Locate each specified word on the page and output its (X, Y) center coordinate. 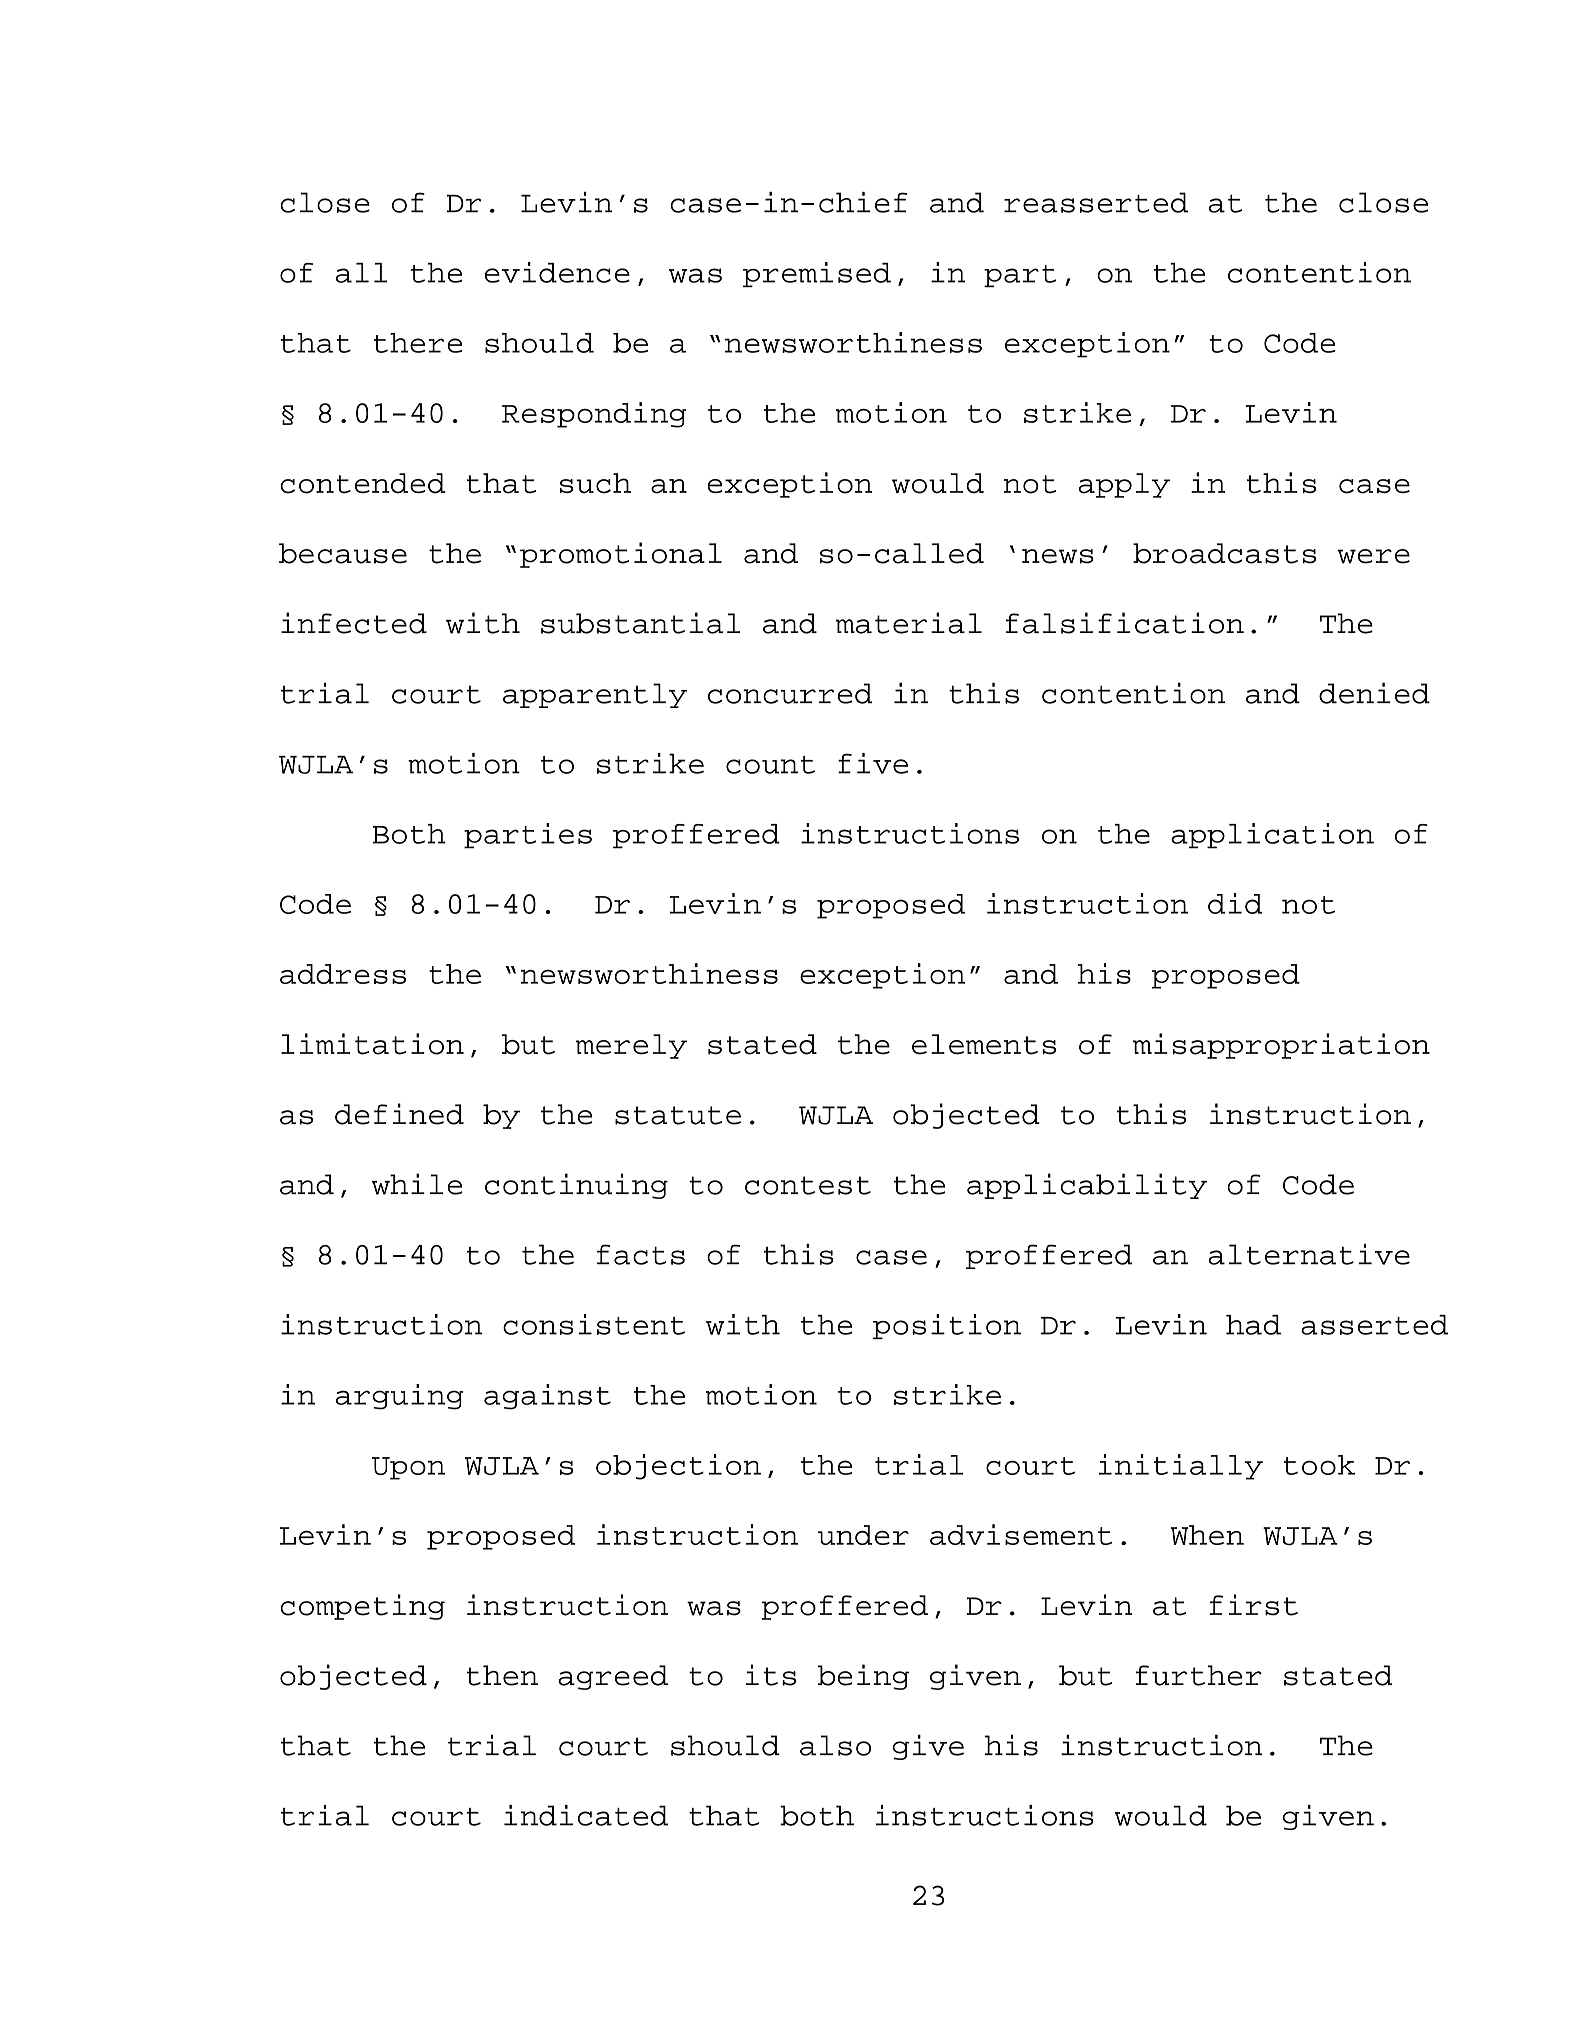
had (1253, 1325)
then (502, 1675)
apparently (595, 695)
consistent (594, 1324)
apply (1124, 485)
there (418, 343)
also (835, 1745)
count (770, 765)
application (1272, 836)
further (1199, 1675)
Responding (594, 415)
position (947, 1326)
